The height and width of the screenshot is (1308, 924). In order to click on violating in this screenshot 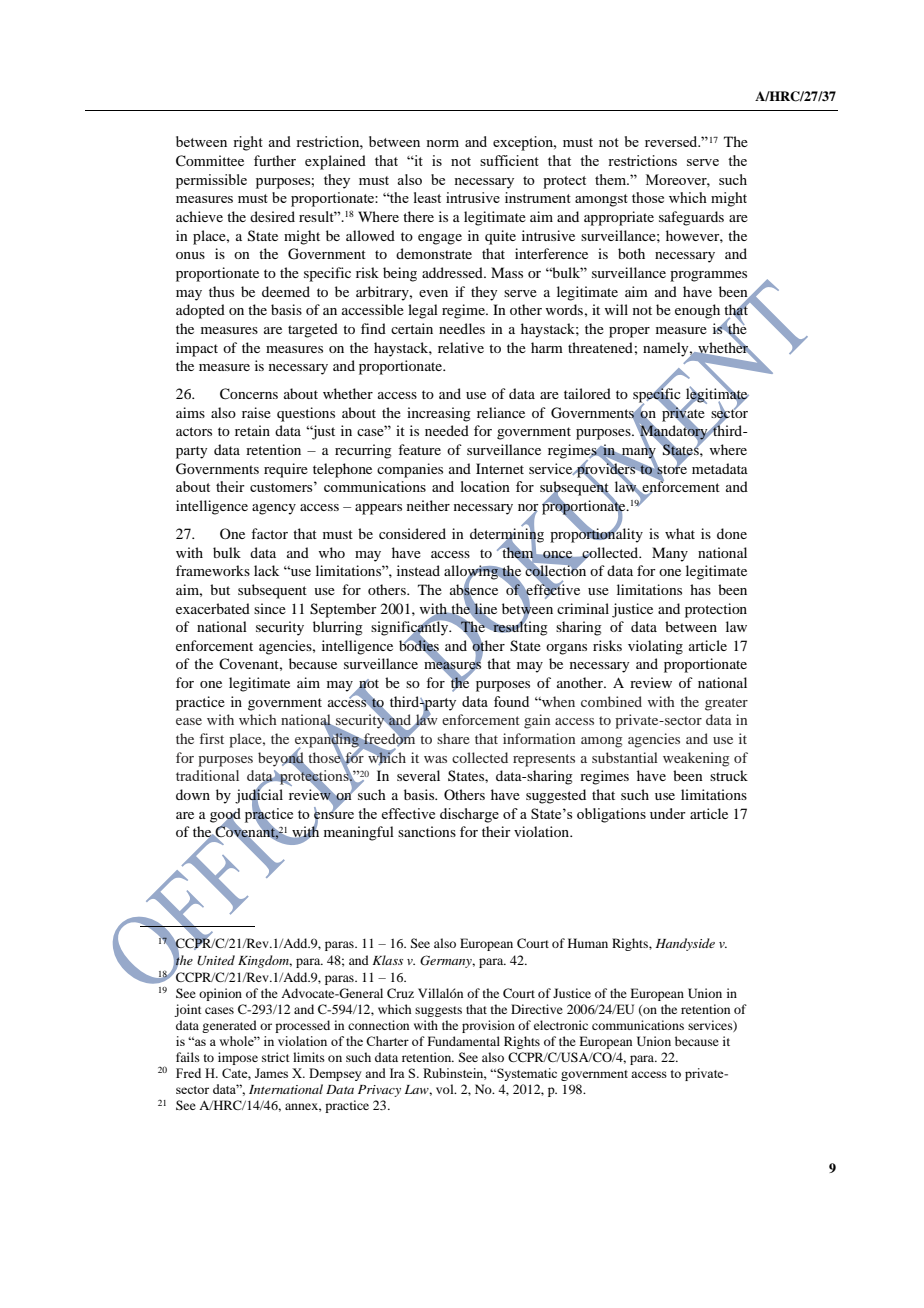, I will do `click(655, 647)`.
